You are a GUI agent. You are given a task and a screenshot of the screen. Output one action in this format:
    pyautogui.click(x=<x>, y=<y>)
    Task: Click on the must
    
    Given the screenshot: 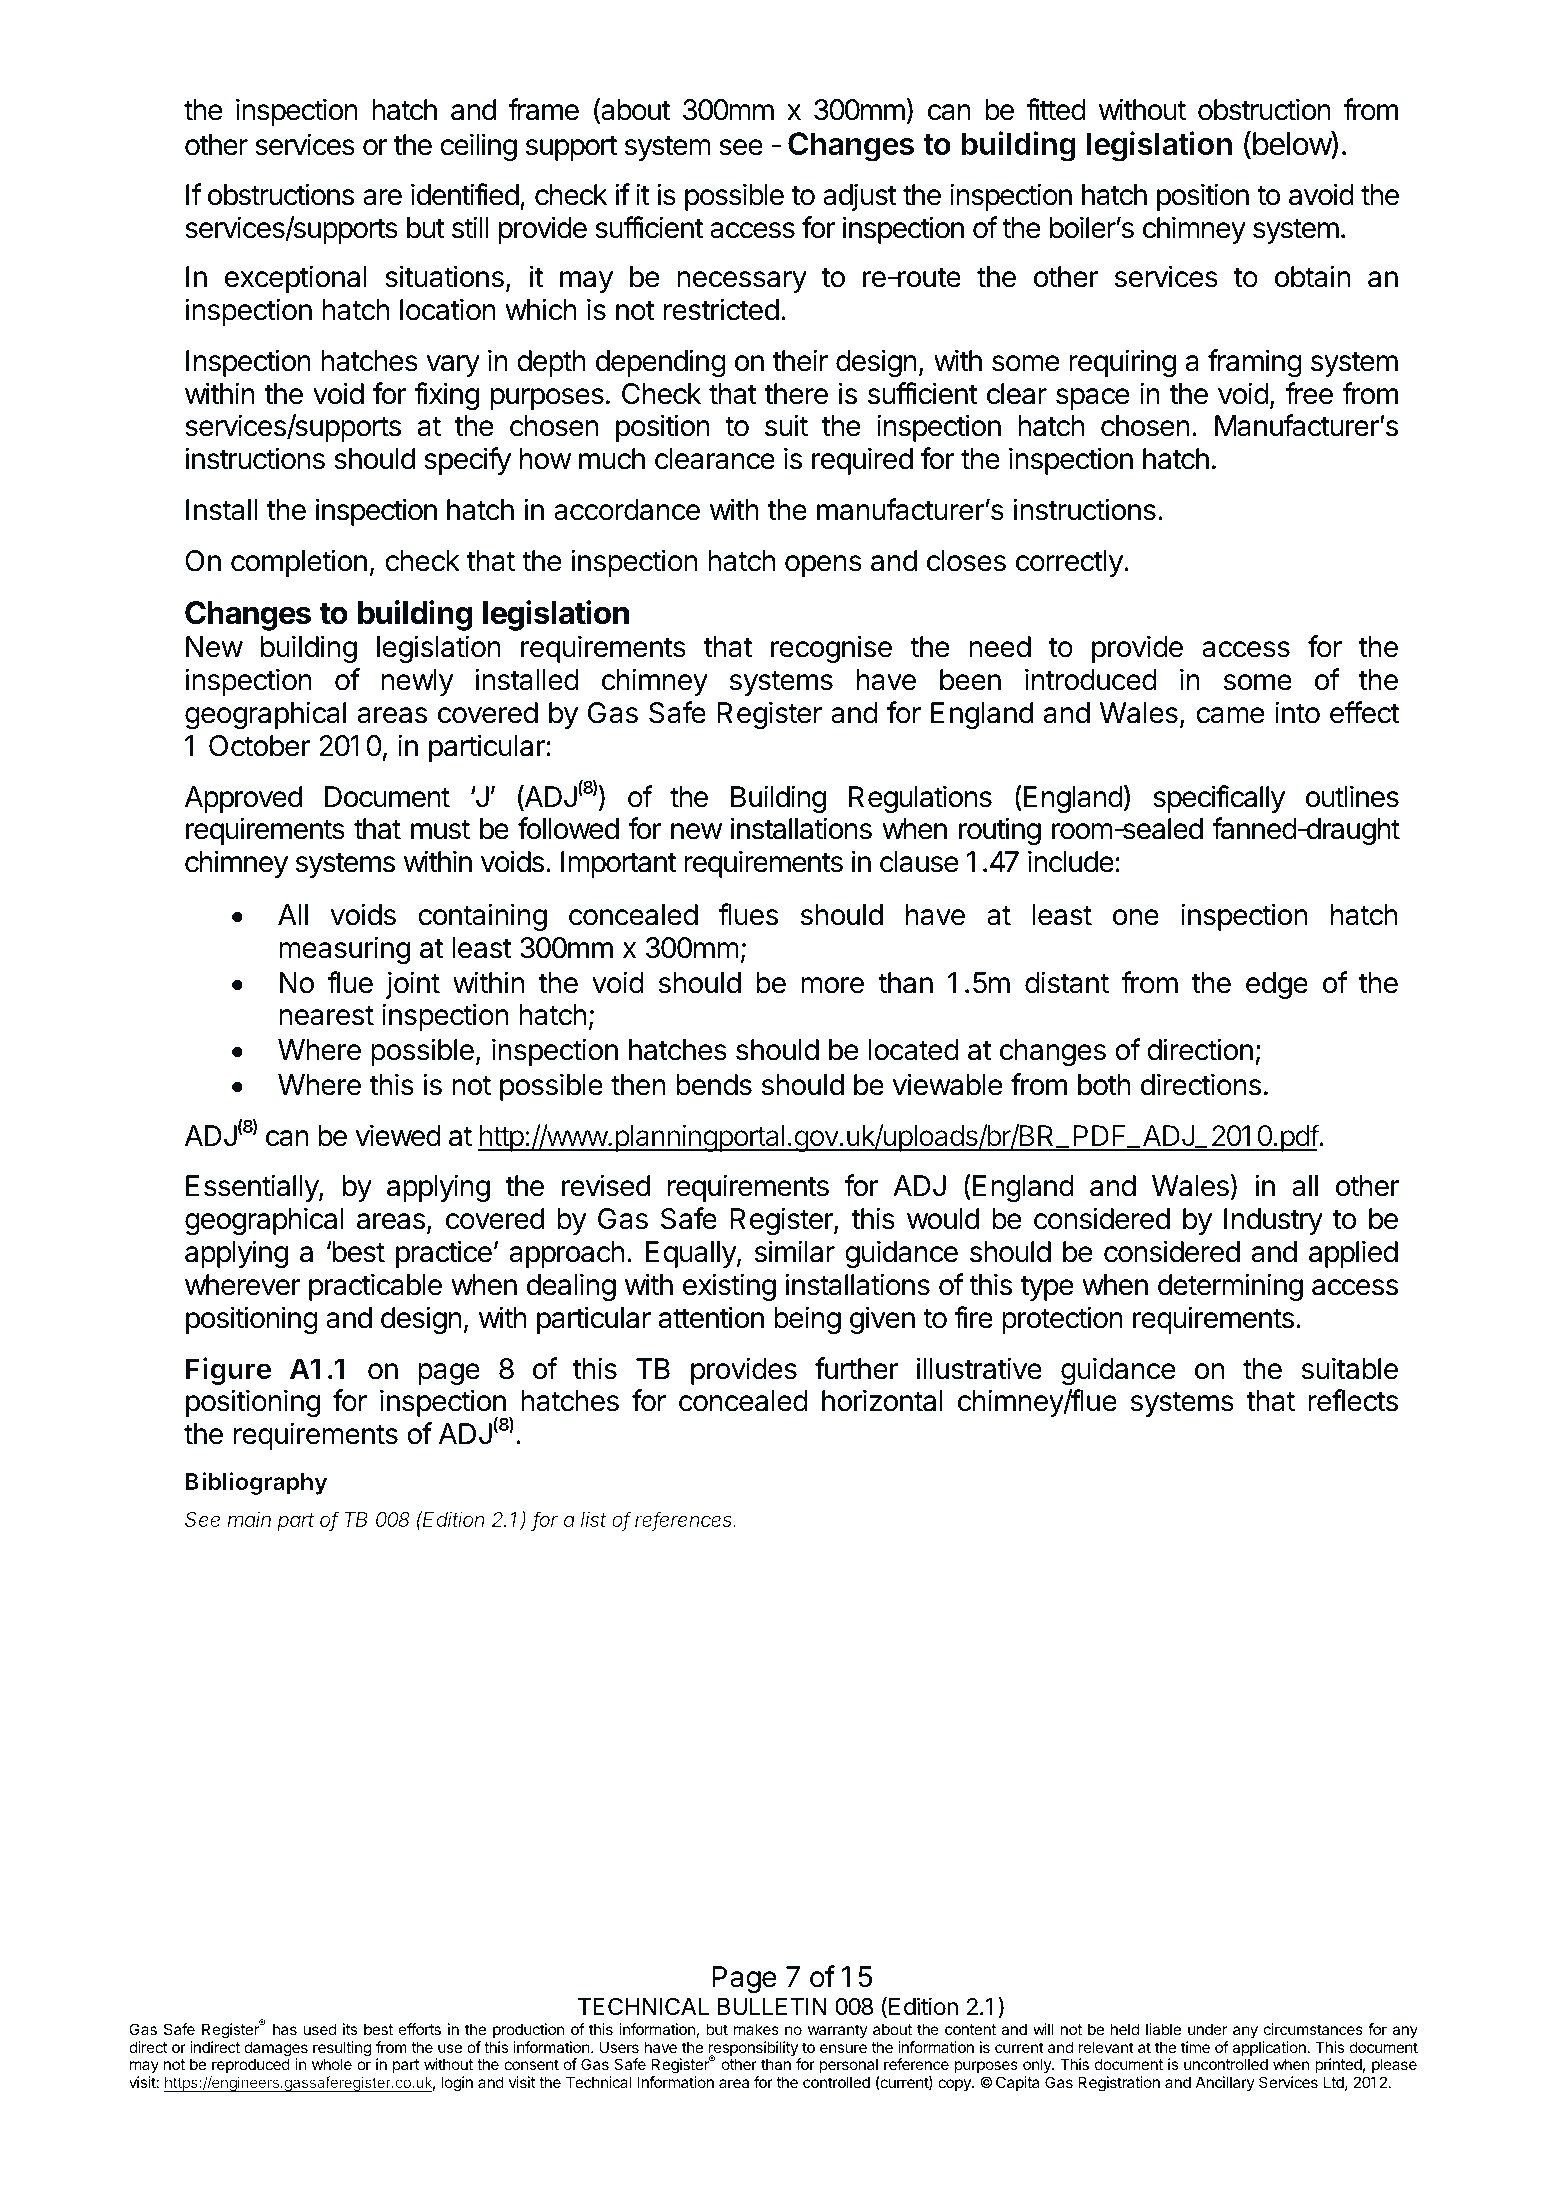 What is the action you would take?
    pyautogui.click(x=440, y=829)
